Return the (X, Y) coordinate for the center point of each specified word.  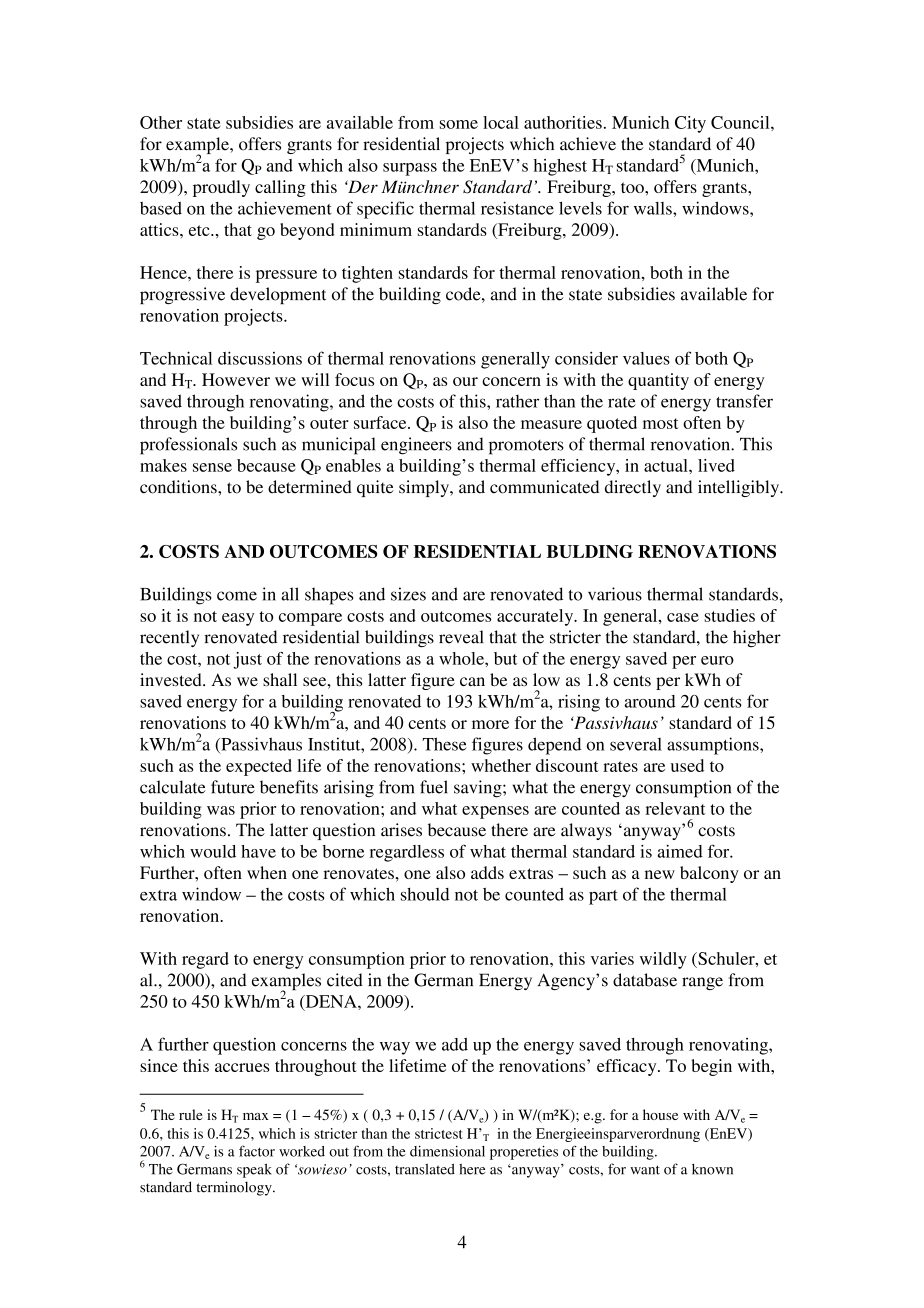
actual (667, 465)
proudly (221, 188)
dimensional (447, 1151)
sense (212, 467)
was (221, 810)
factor (257, 1151)
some (459, 124)
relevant (675, 808)
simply (425, 488)
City (690, 124)
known (712, 1169)
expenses (495, 812)
